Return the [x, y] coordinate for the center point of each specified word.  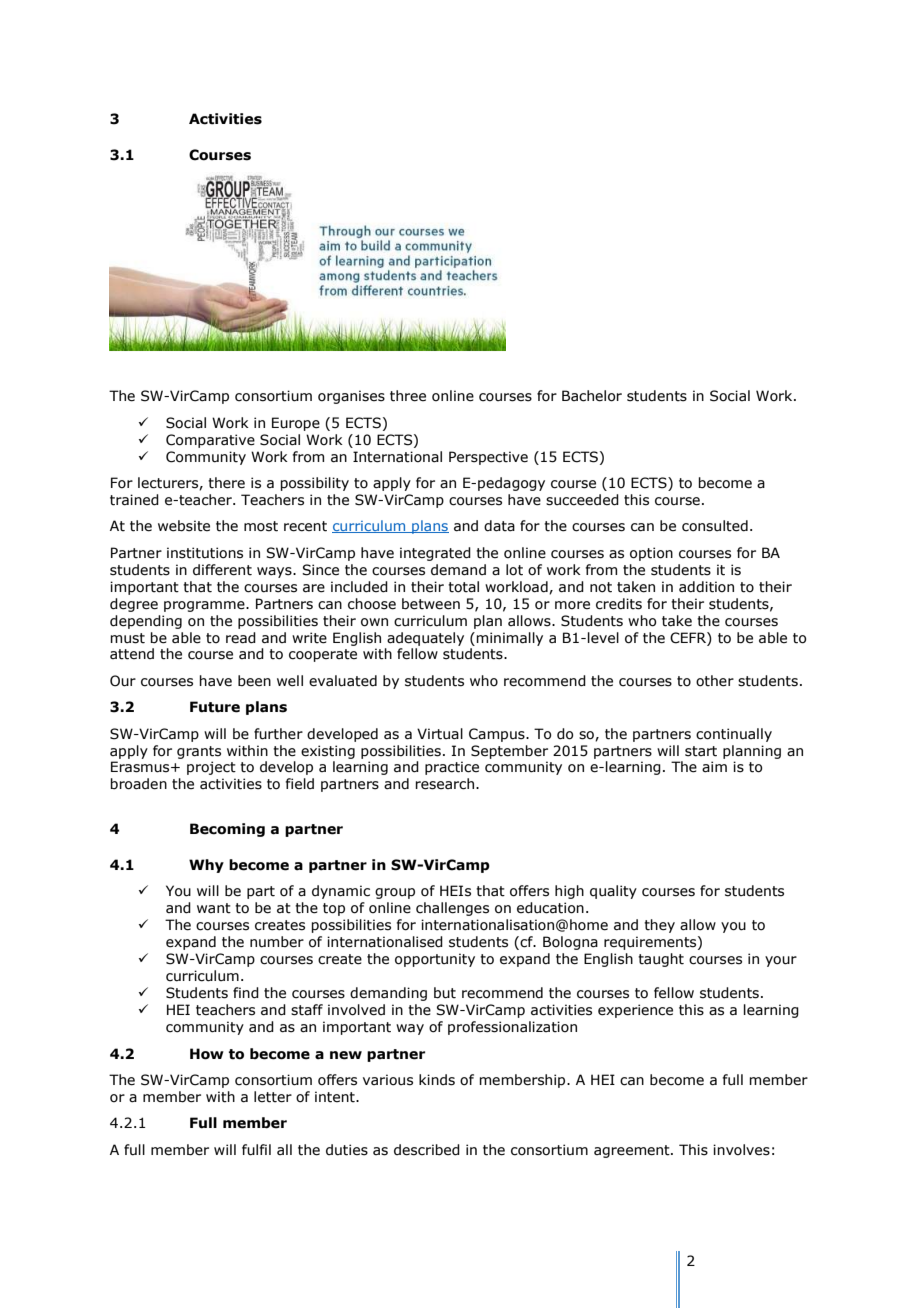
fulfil [256, 1150]
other [715, 681]
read [241, 638]
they [659, 926]
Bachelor [592, 396]
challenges [452, 909]
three [408, 396]
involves [741, 1150]
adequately [425, 639]
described [427, 1150]
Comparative [210, 441]
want [214, 908]
